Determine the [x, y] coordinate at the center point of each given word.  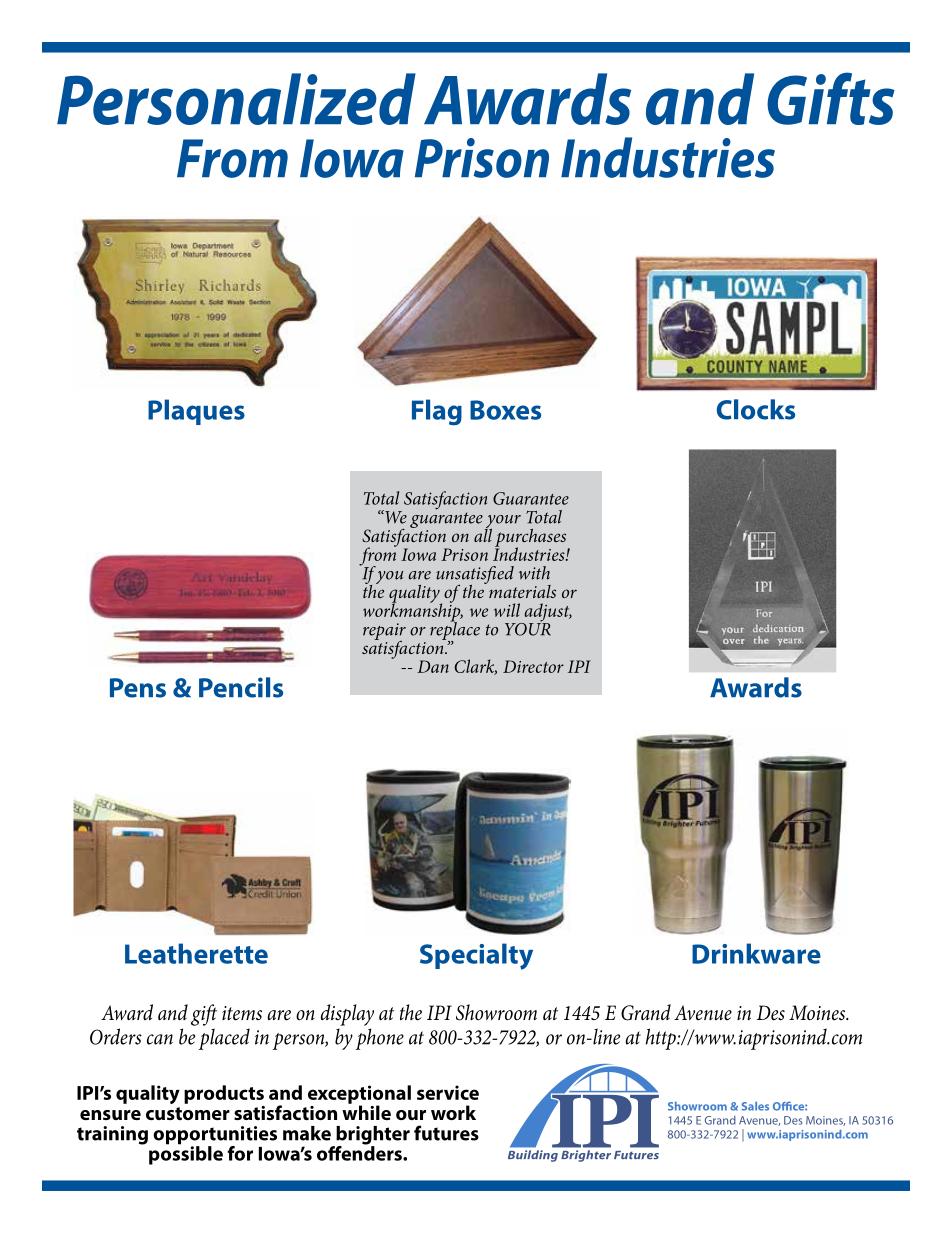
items [242, 1013]
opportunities [215, 1136]
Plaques [196, 412]
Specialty [476, 956]
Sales [755, 1106]
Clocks [756, 409]
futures [446, 1133]
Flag [437, 412]
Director [533, 666]
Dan [433, 666]
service [448, 1092]
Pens [138, 688]
